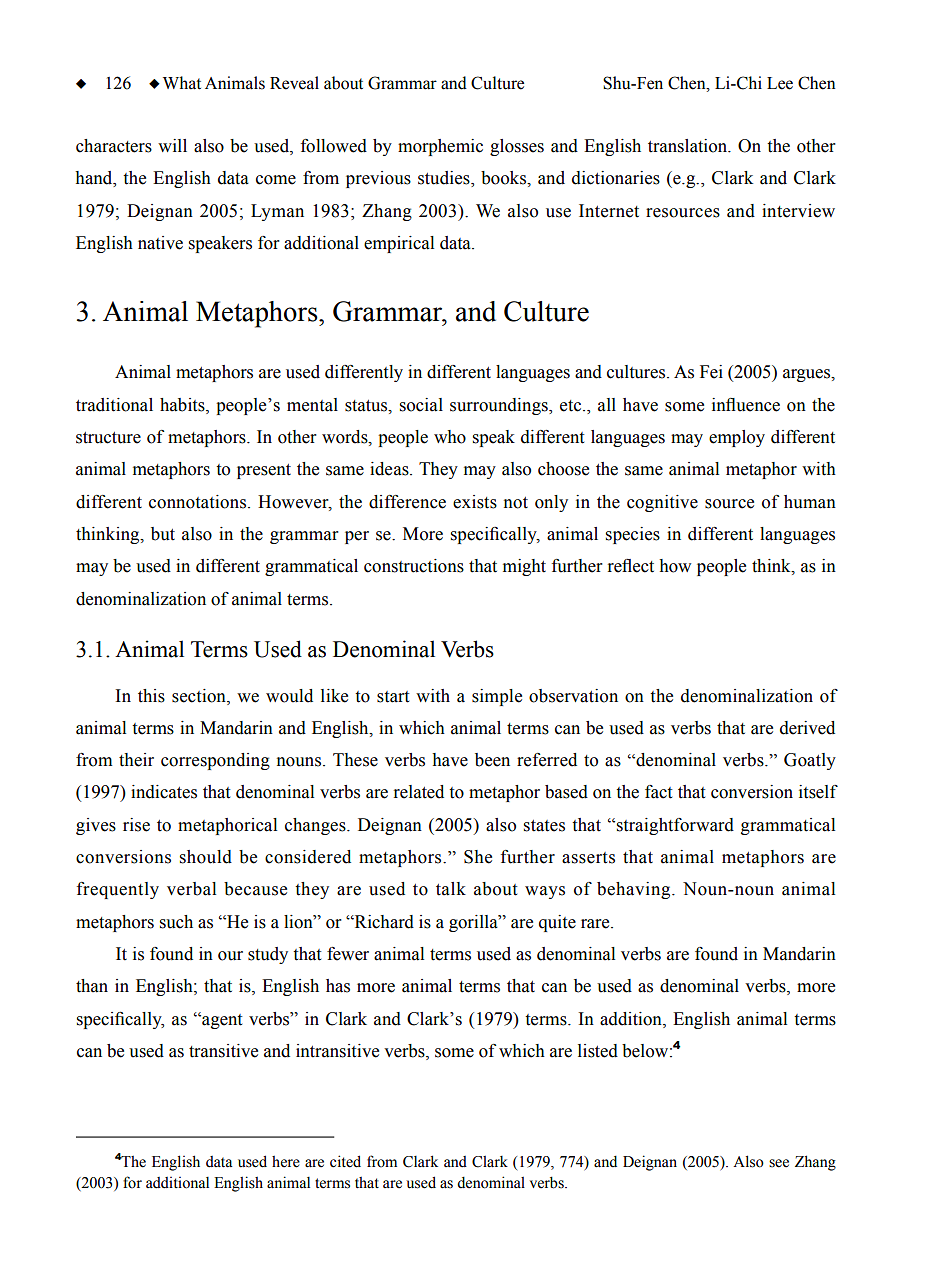 The image size is (932, 1288). What do you see at coordinates (635, 890) in the screenshot?
I see `behaving` at bounding box center [635, 890].
